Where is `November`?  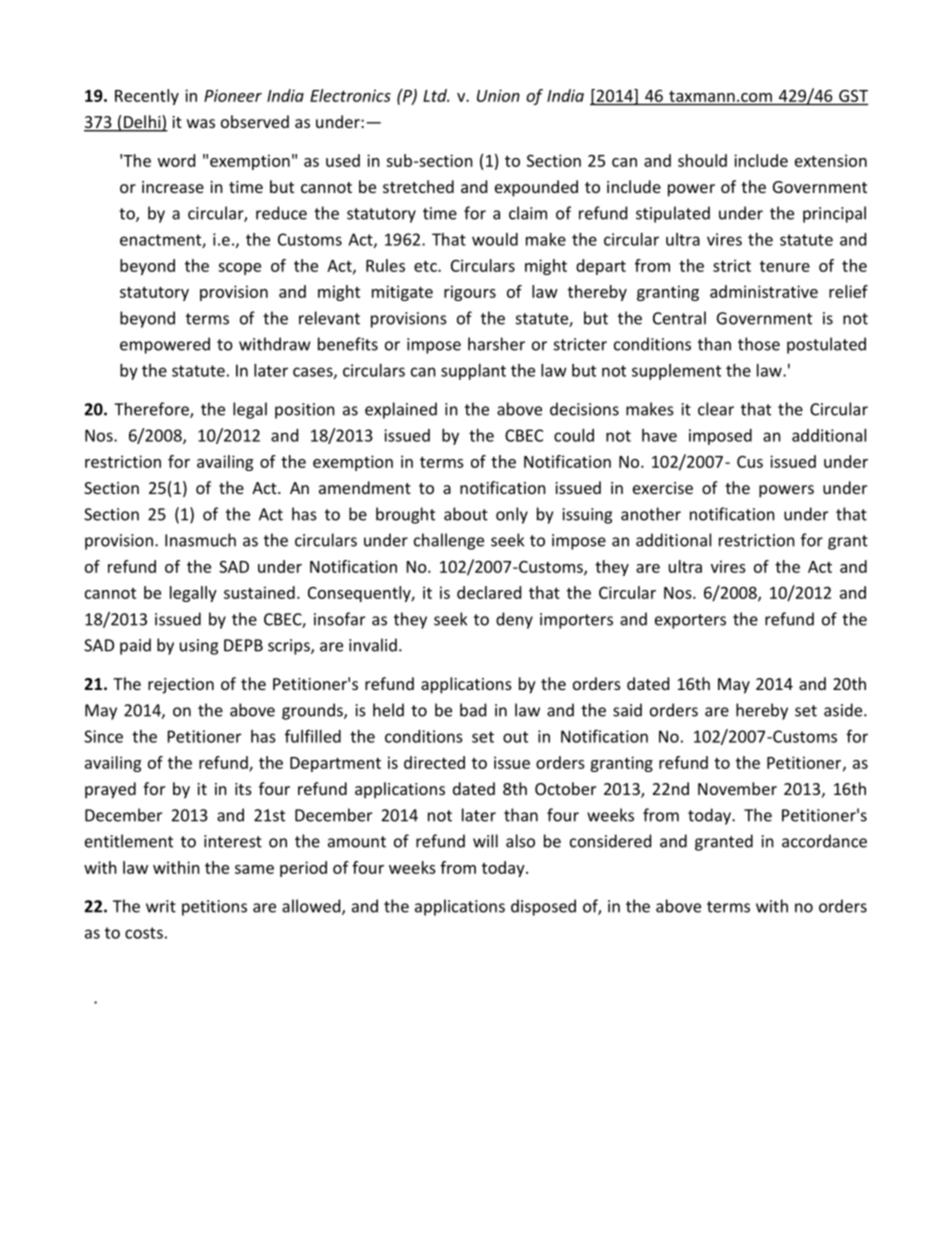
November is located at coordinates (737, 788).
